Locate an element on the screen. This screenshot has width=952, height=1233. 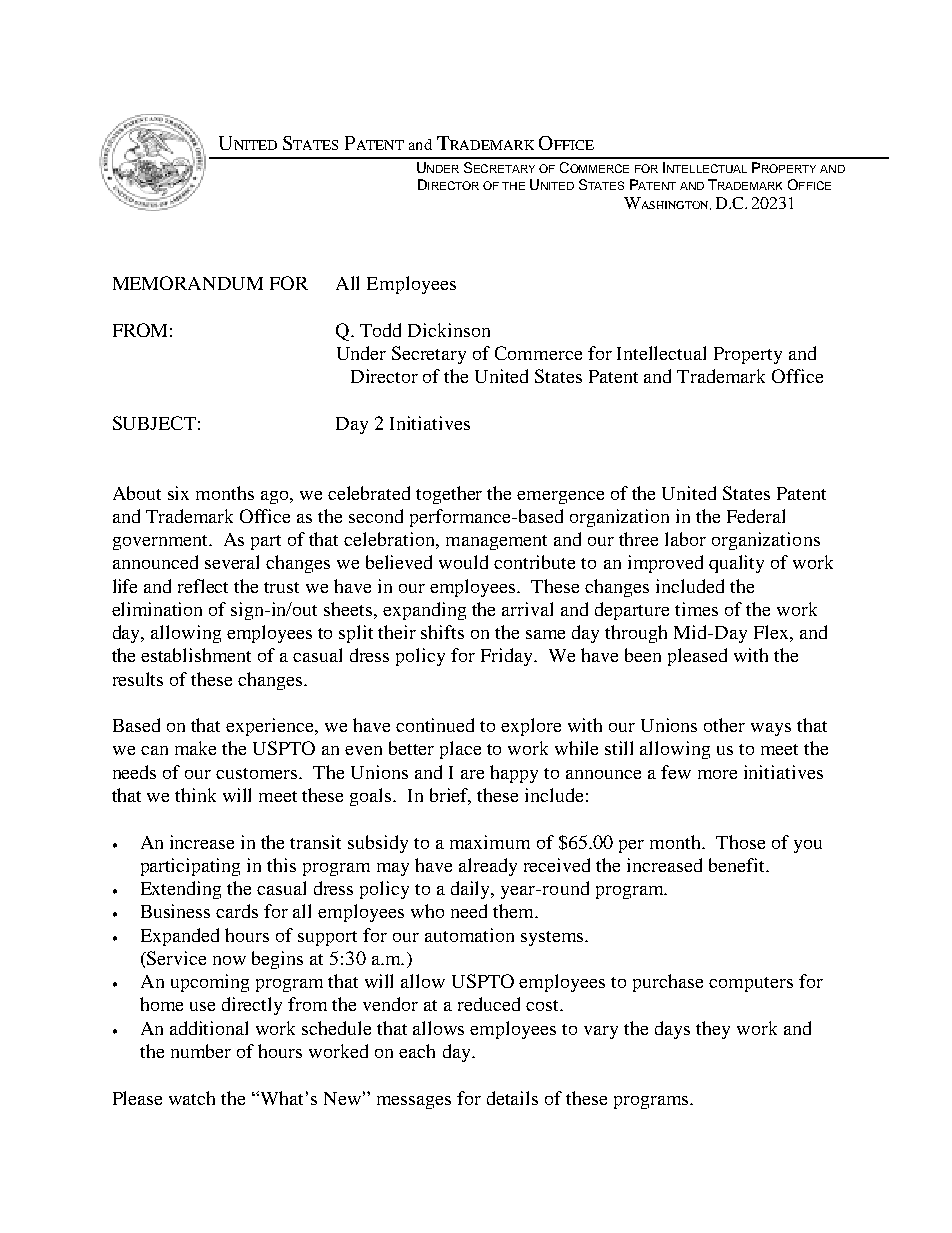
MEMORANDUM is located at coordinates (188, 283).
